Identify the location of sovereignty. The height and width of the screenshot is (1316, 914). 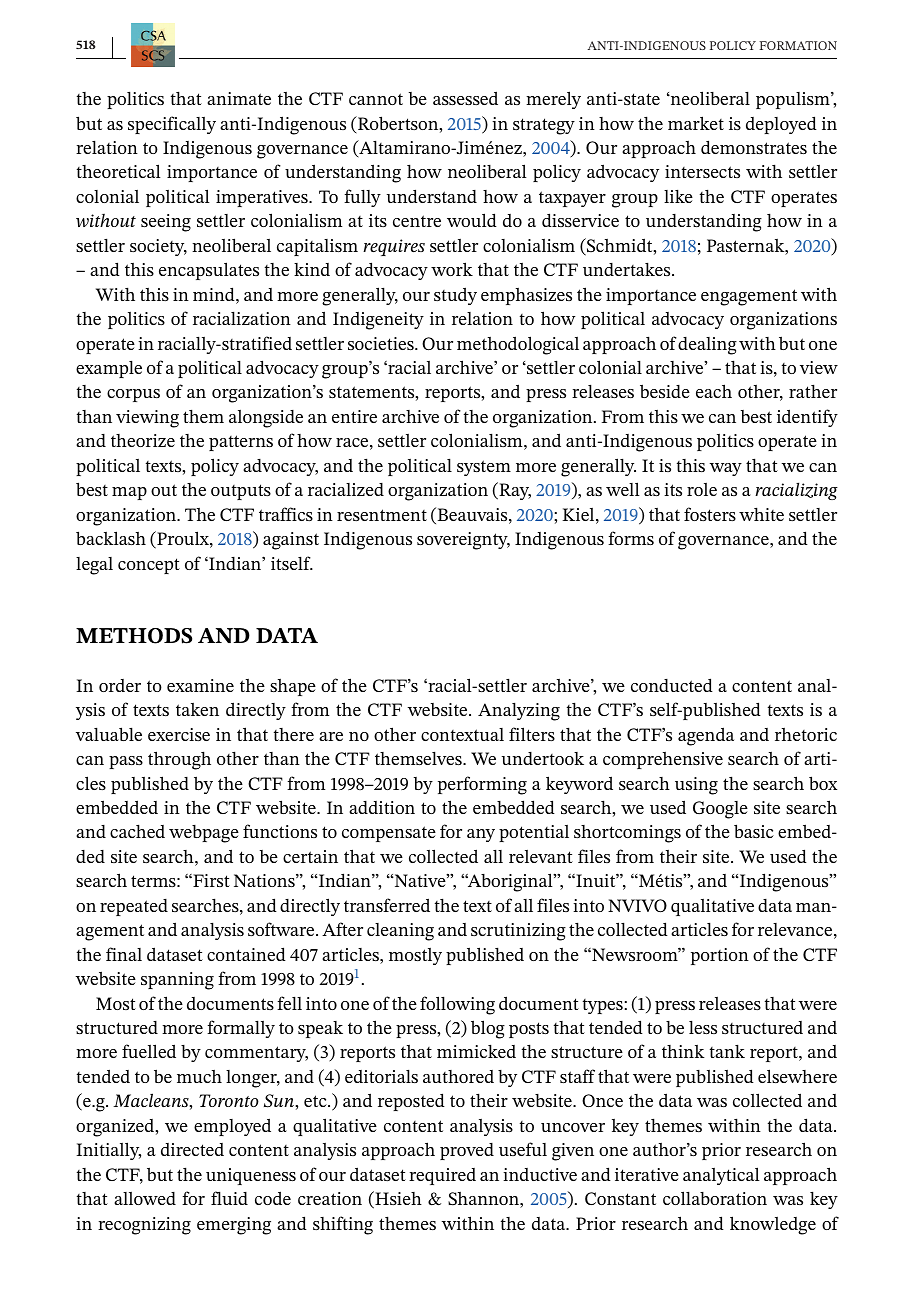
(463, 541).
